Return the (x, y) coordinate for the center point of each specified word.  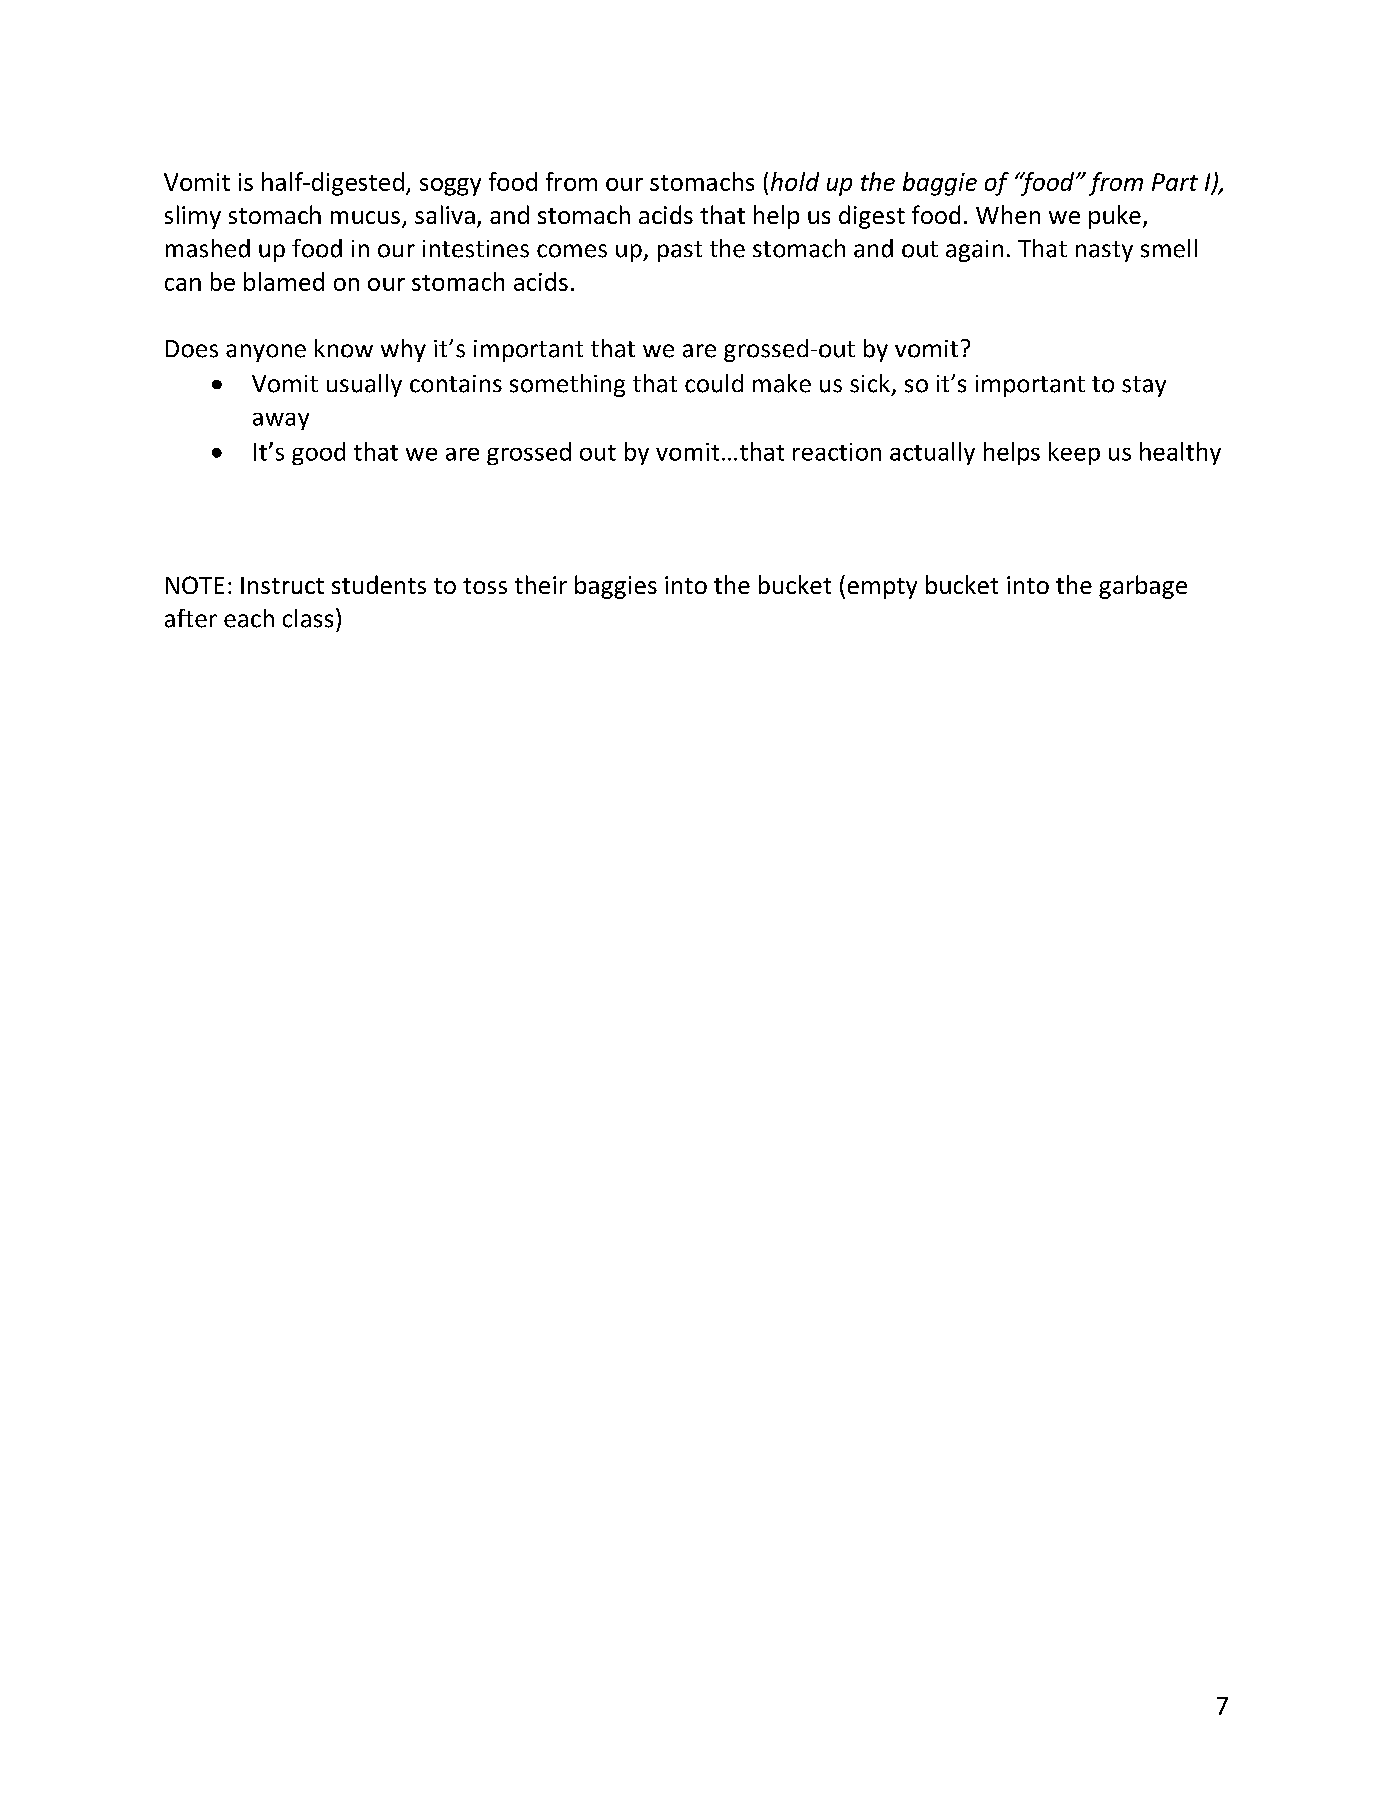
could (714, 383)
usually (364, 385)
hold (795, 181)
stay (1144, 386)
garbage (1143, 587)
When (1008, 214)
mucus (365, 217)
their (541, 584)
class (308, 618)
